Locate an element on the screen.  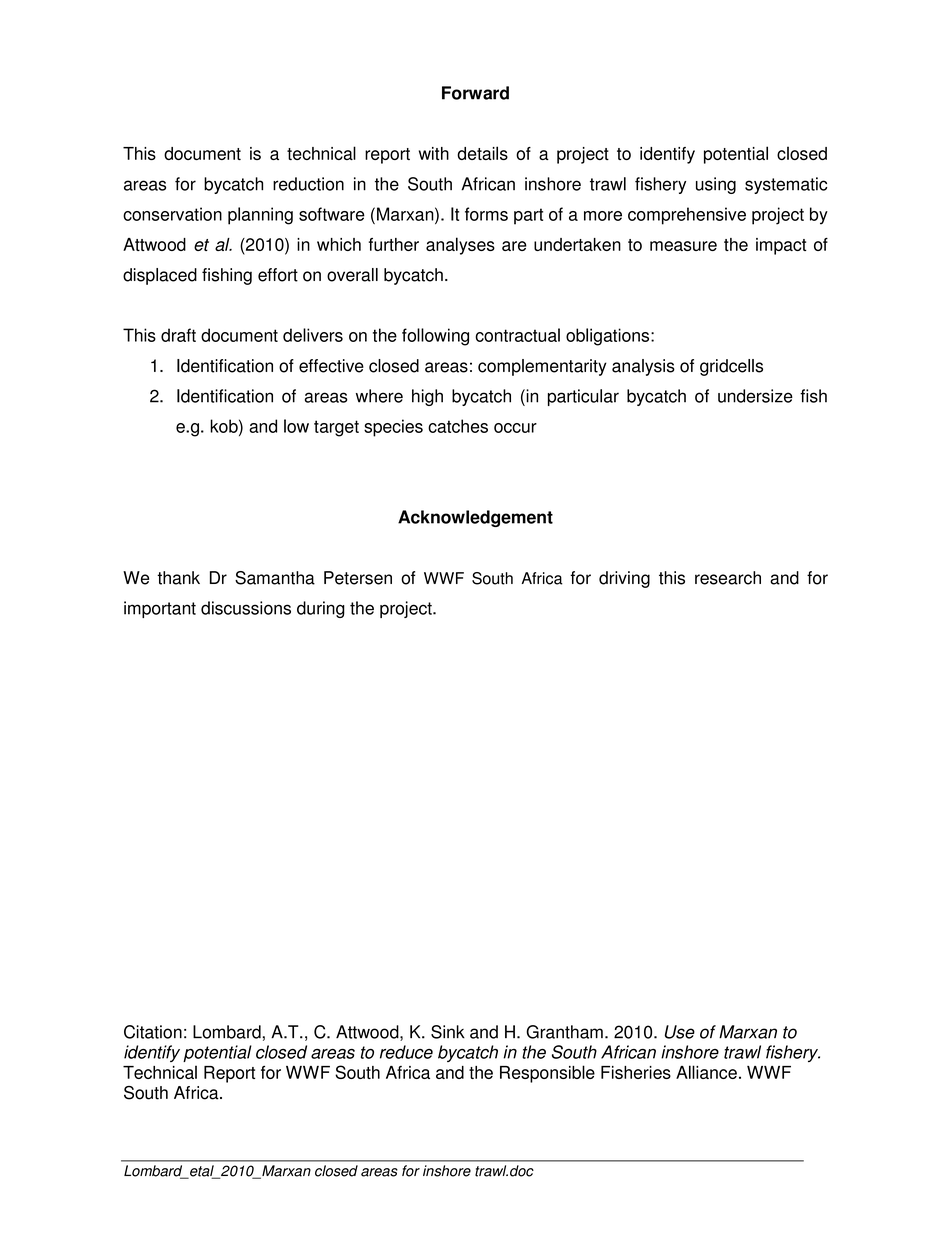
Citation is located at coordinates (153, 1032).
